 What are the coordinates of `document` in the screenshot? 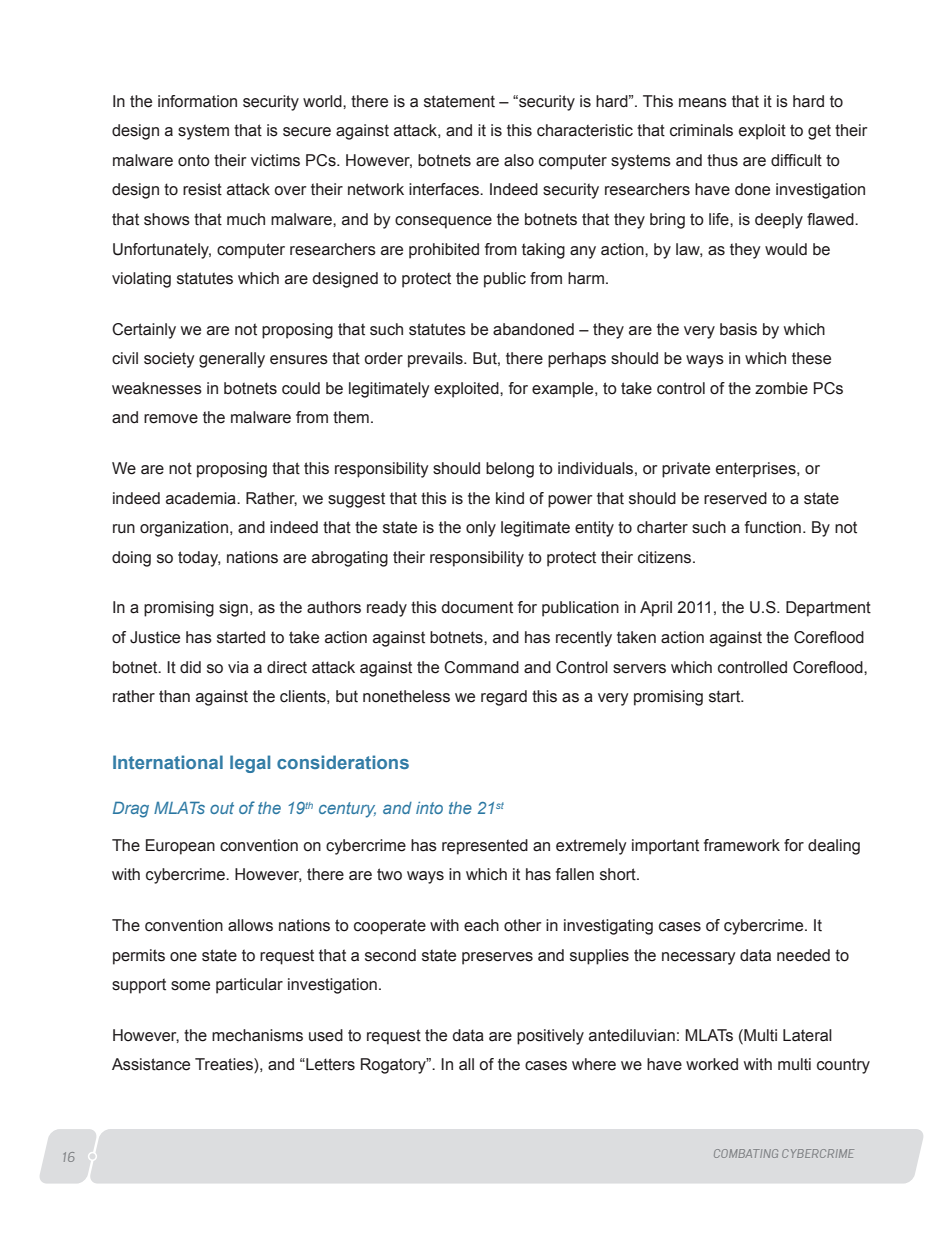 It's located at (477, 607).
